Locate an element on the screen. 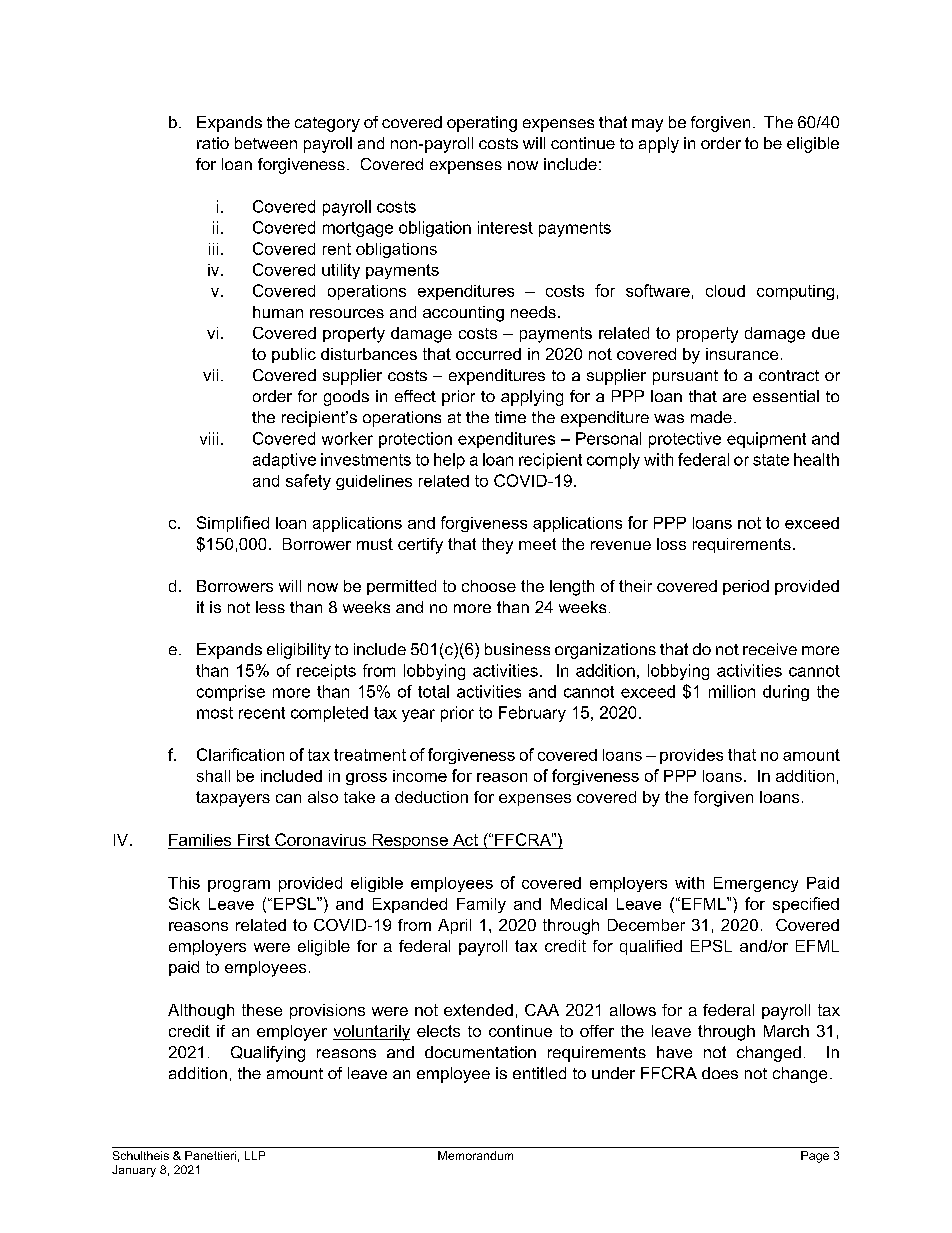 This screenshot has height=1233, width=952. viii is located at coordinates (209, 438).
